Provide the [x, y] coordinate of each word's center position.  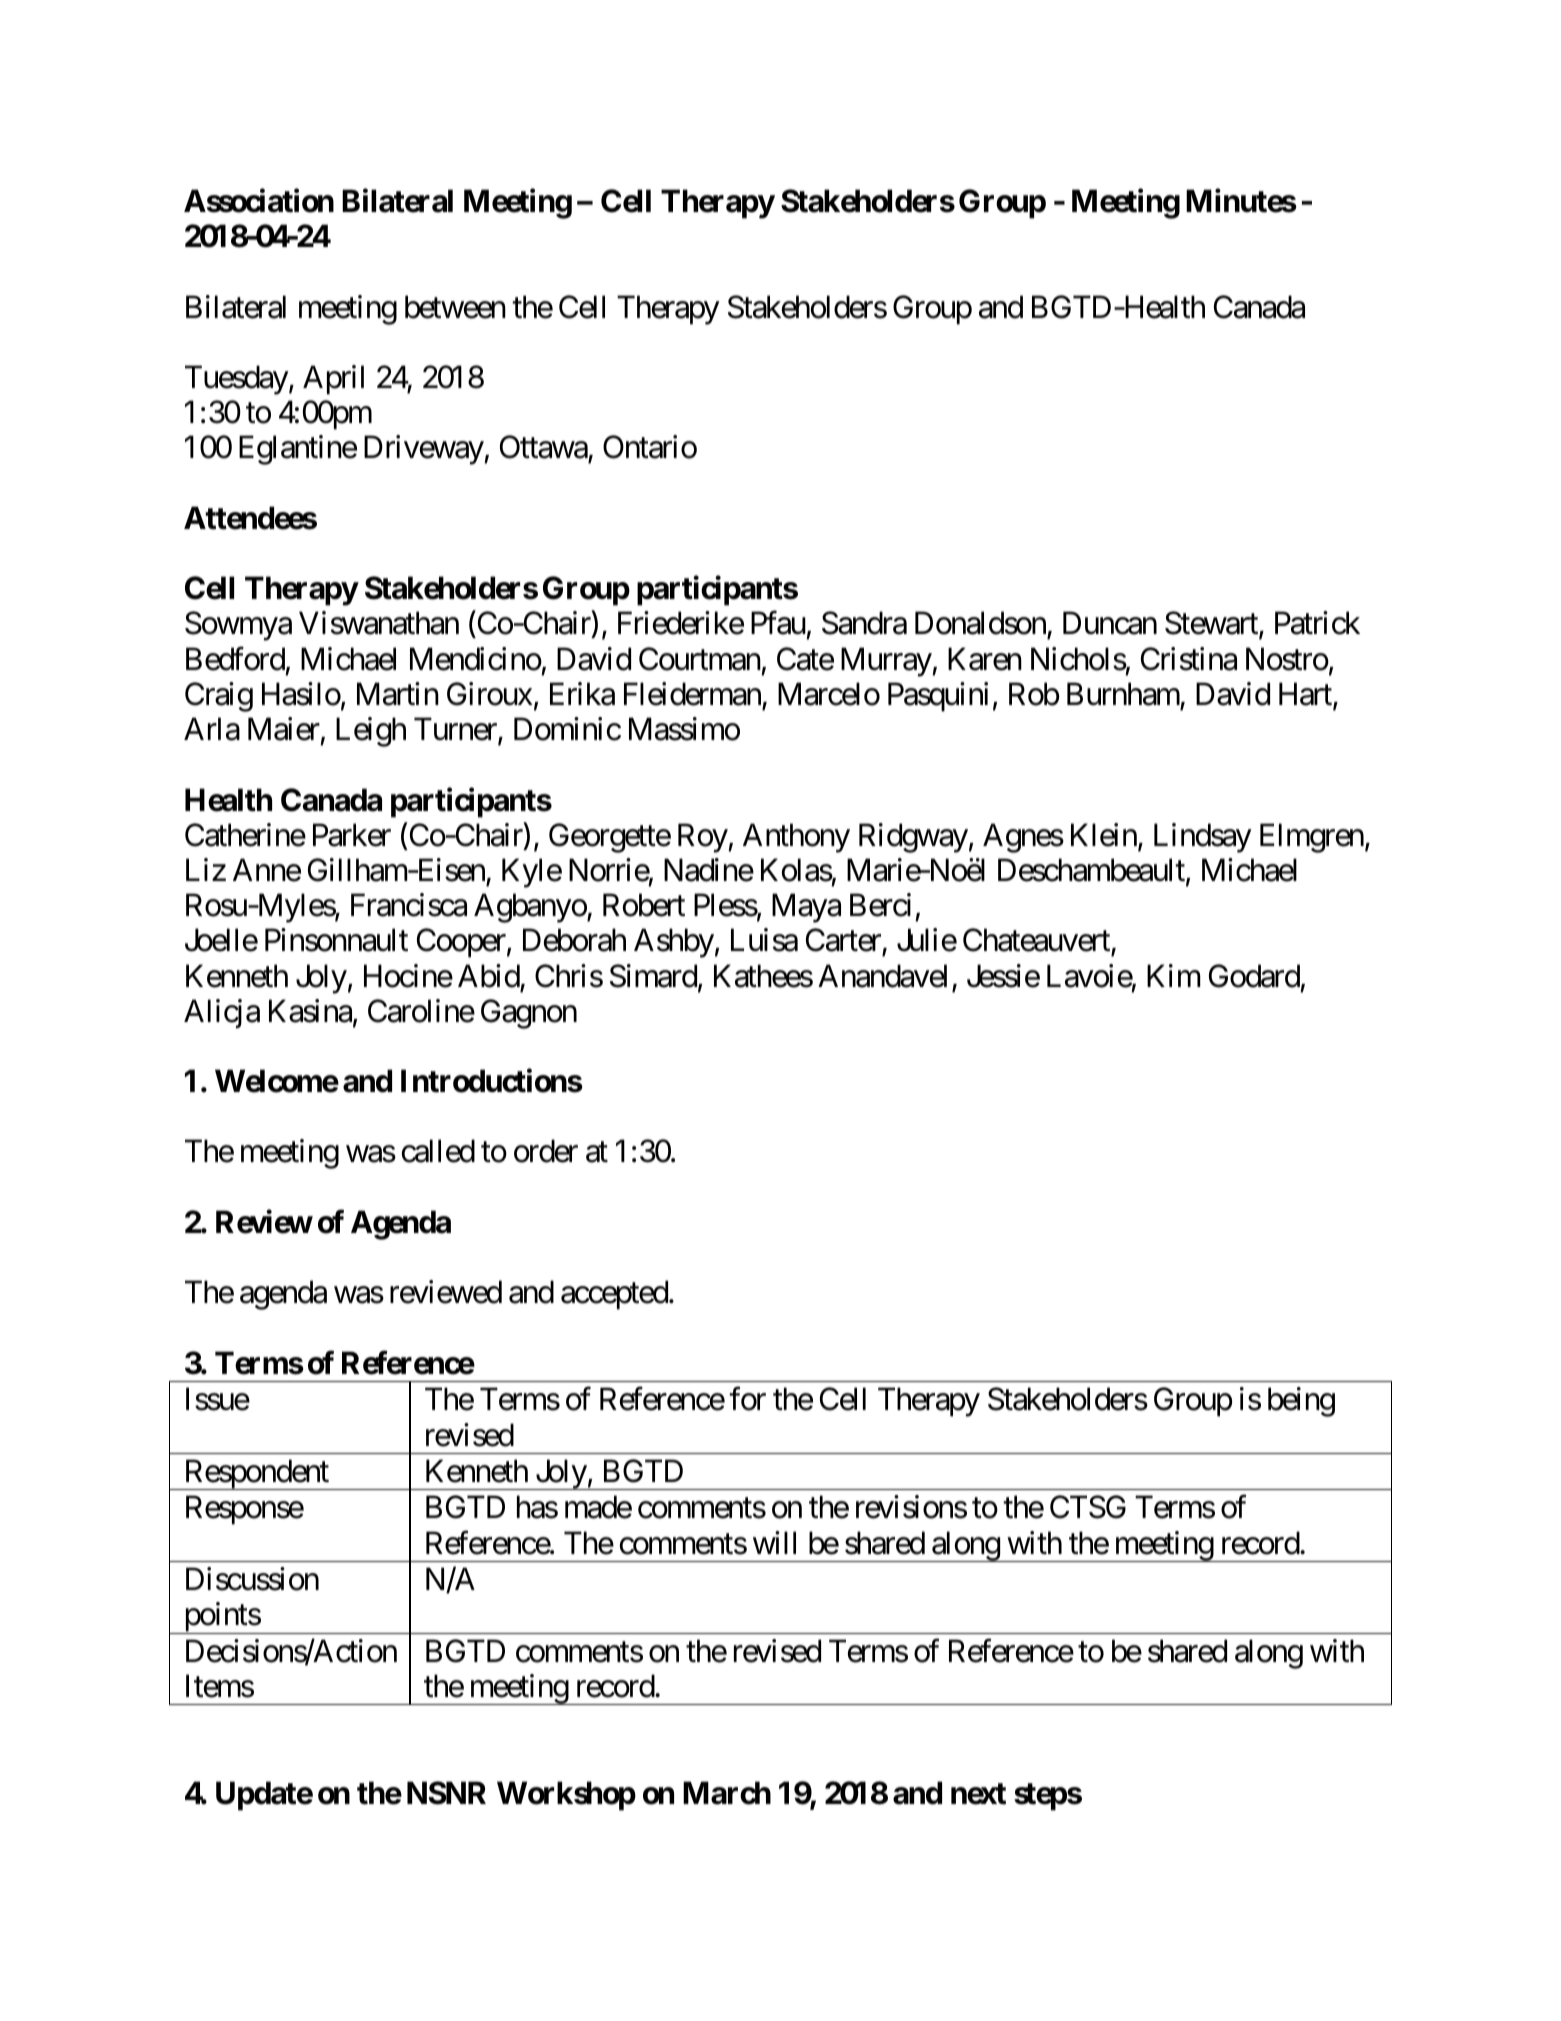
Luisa [764, 940]
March [727, 1793]
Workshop [566, 1796]
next [978, 1794]
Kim [1174, 975]
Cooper [461, 943]
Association [259, 201]
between [455, 307]
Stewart [1212, 625]
